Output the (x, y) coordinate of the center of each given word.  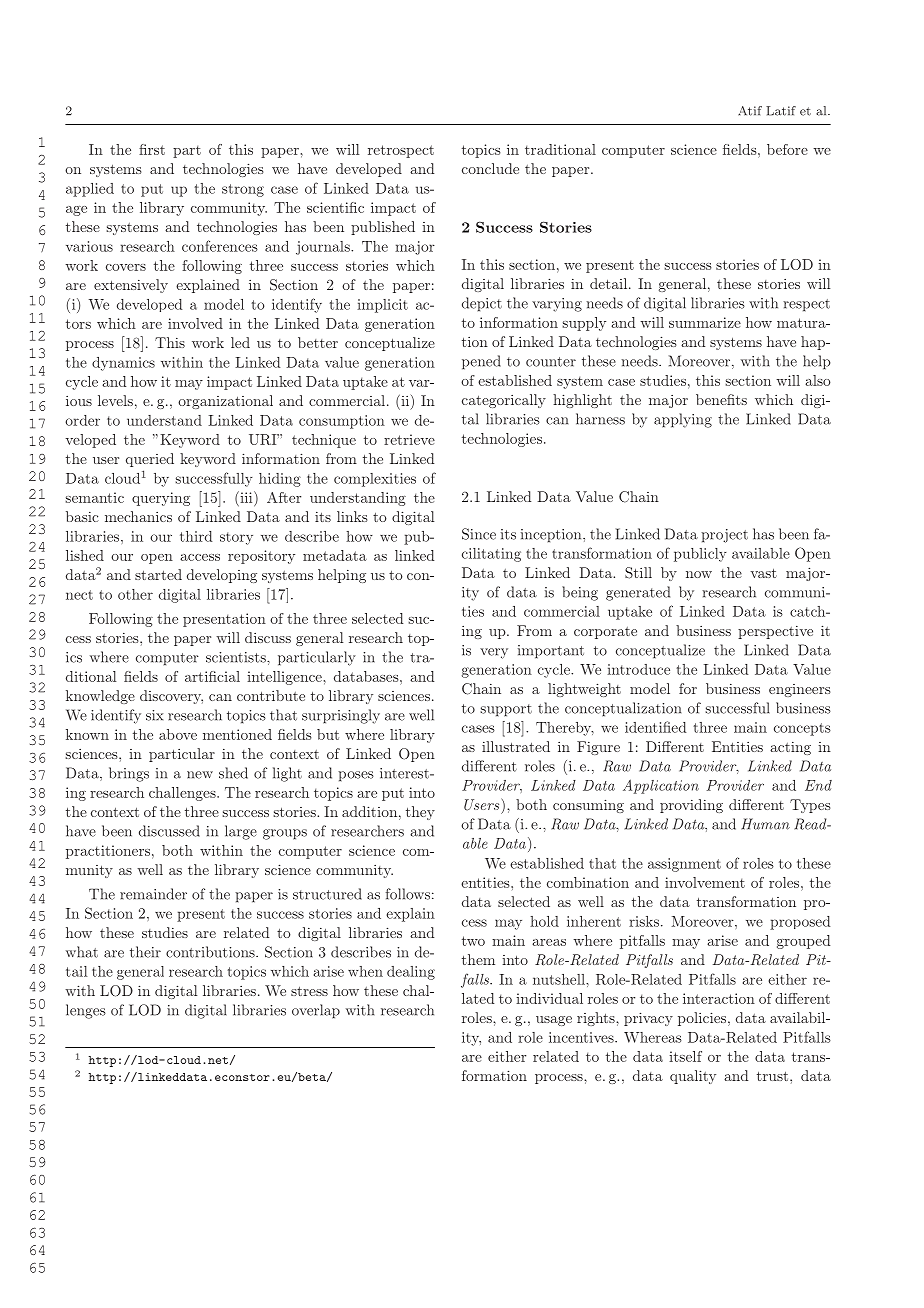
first (152, 149)
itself (685, 1056)
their (145, 952)
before (787, 149)
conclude (490, 168)
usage (554, 1021)
